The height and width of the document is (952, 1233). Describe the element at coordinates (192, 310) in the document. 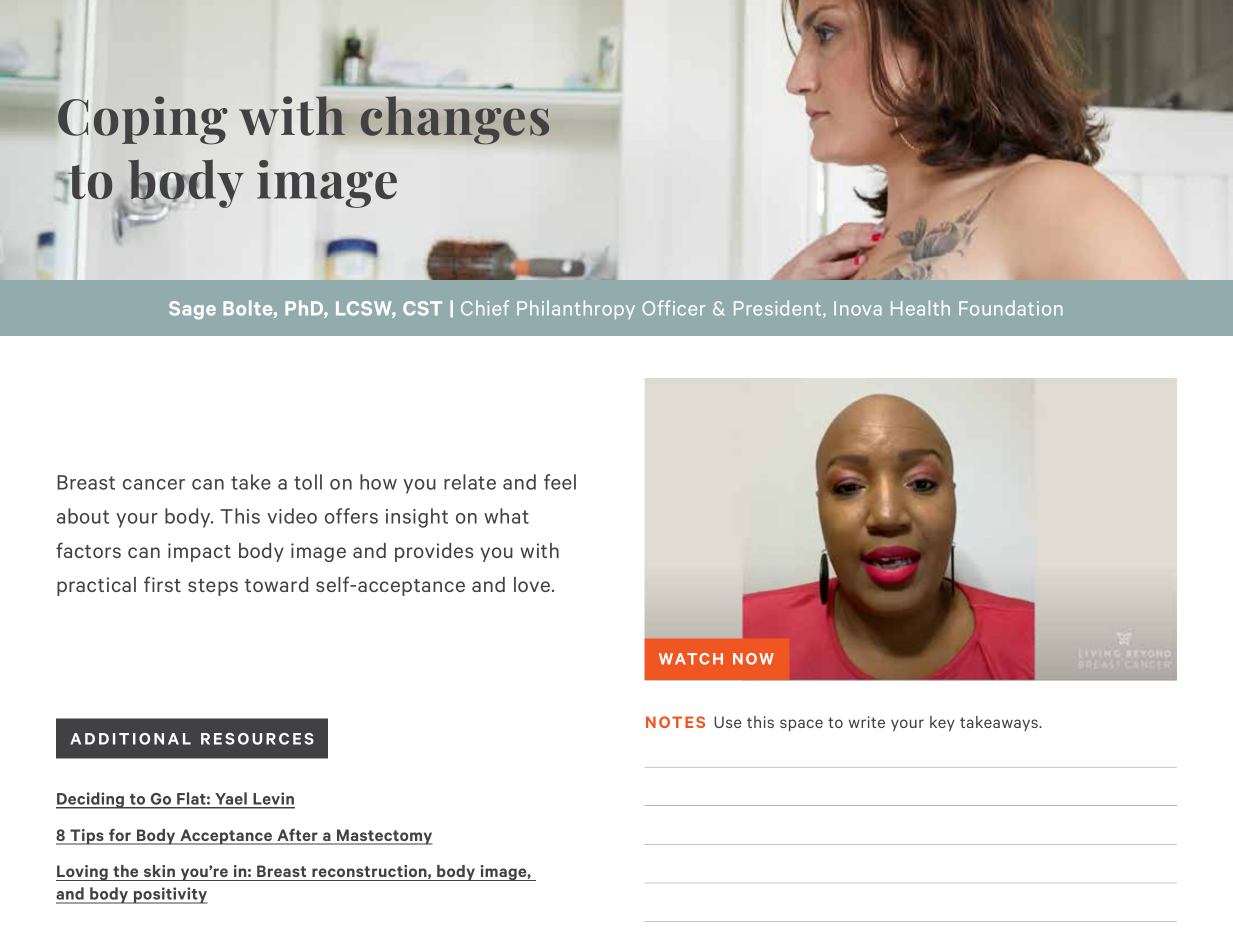

I see `Sage` at that location.
